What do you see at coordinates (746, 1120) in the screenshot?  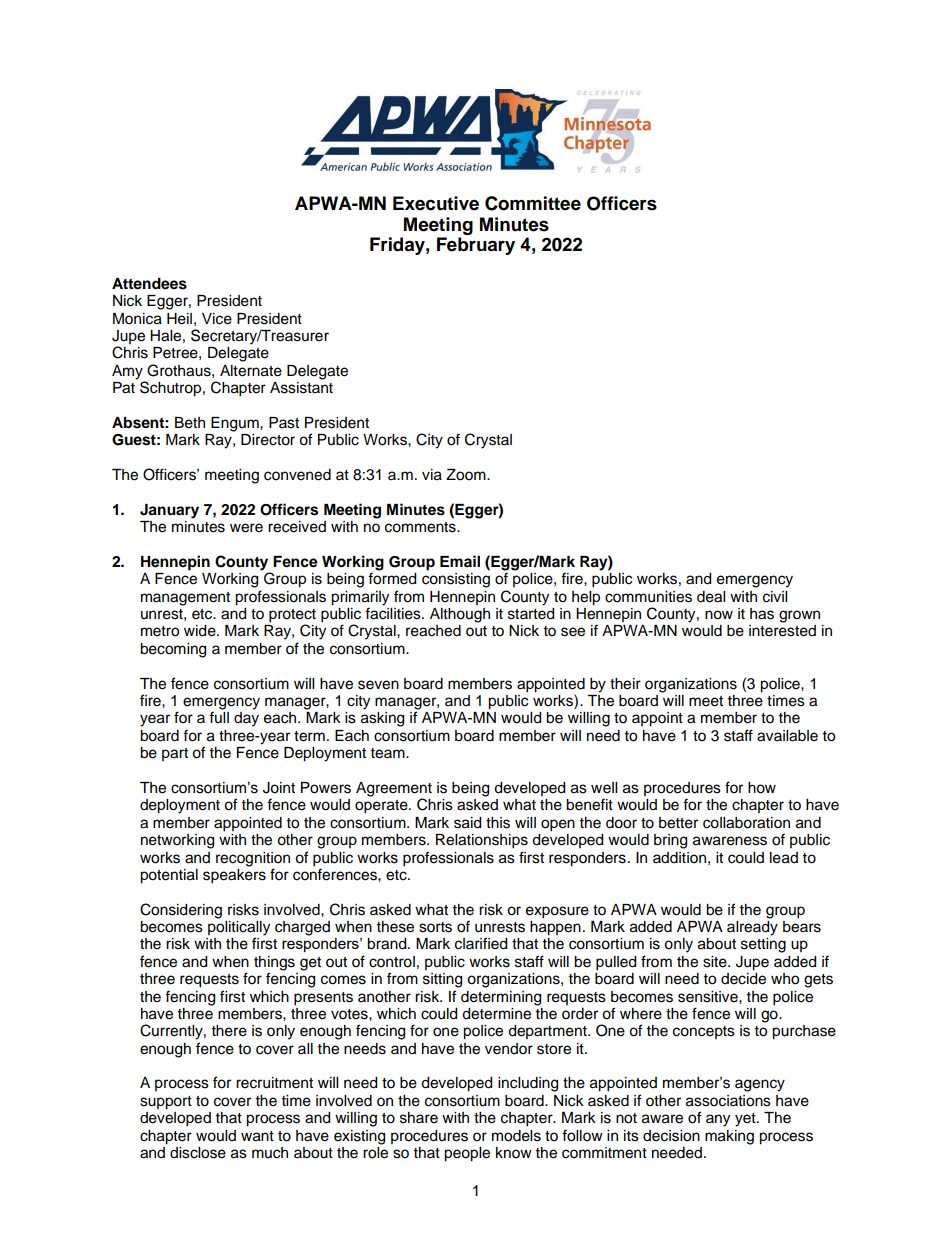 I see `yet` at bounding box center [746, 1120].
